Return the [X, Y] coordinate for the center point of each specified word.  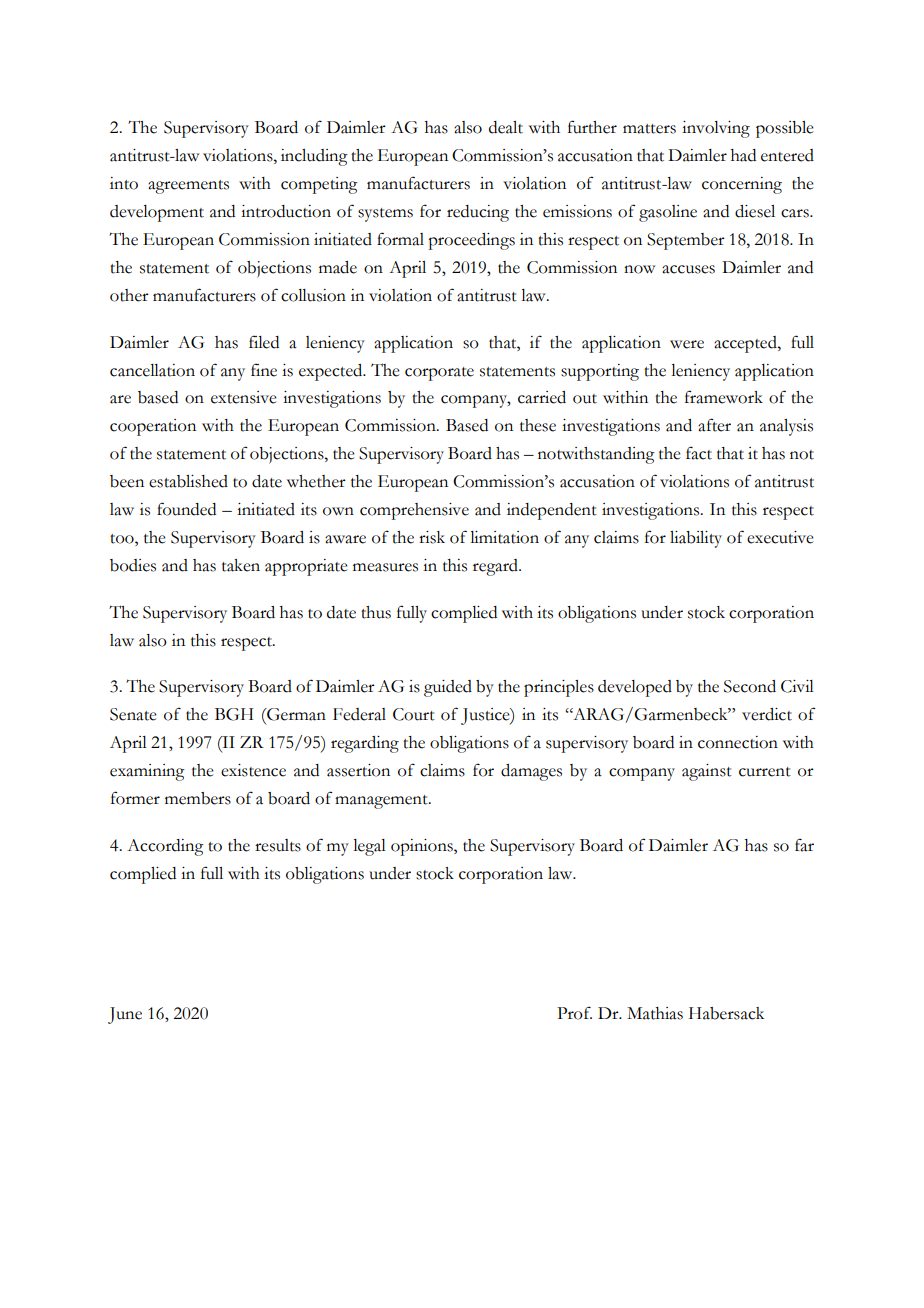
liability [696, 539]
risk [432, 537]
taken [241, 565]
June [125, 1015]
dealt [506, 127]
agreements [188, 187]
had [743, 155]
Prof [574, 1013]
